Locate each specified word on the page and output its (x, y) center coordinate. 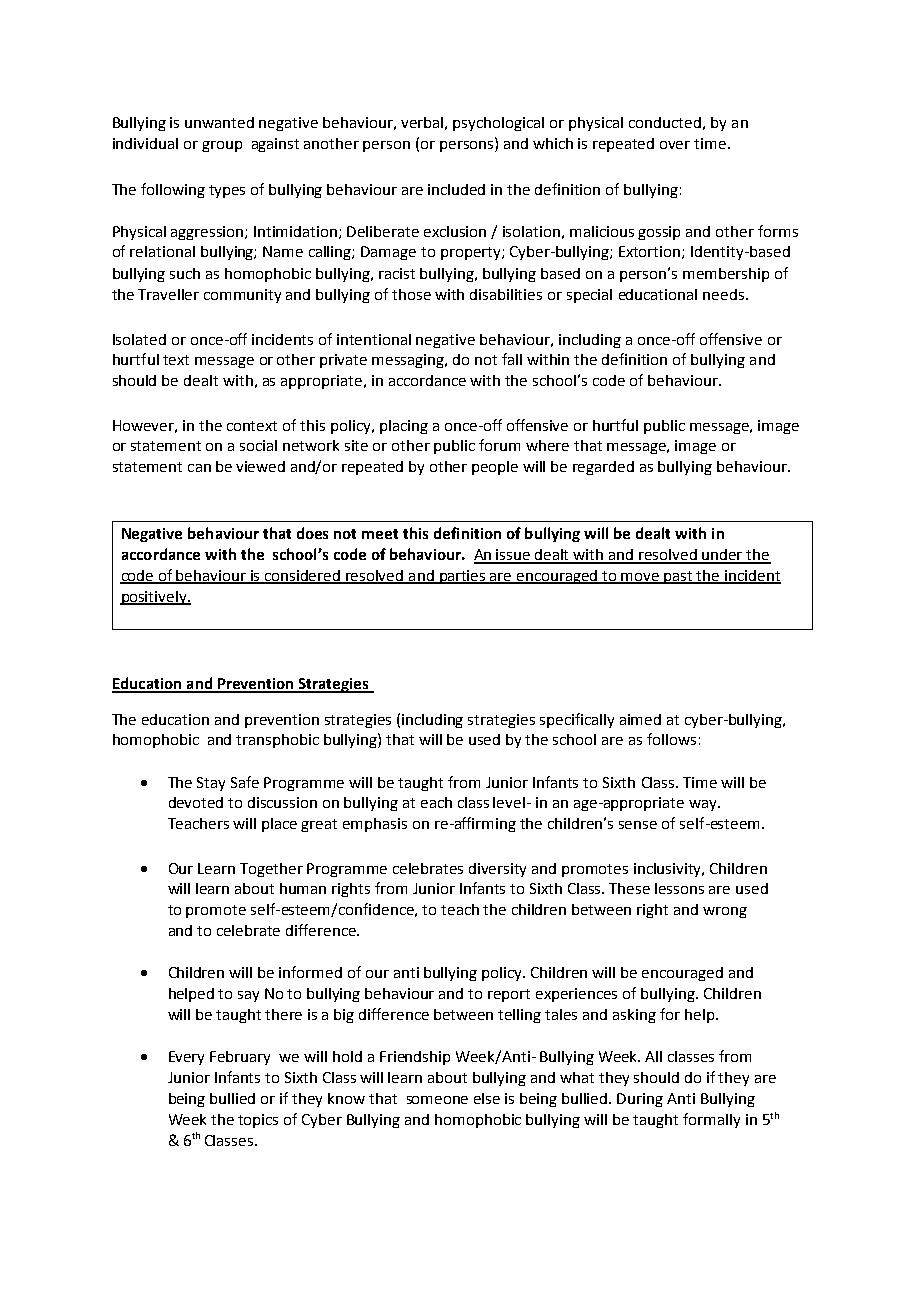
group (222, 146)
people (495, 468)
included (456, 189)
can (199, 468)
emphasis (375, 825)
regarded (603, 468)
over (675, 145)
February (240, 1058)
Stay (211, 784)
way (704, 805)
